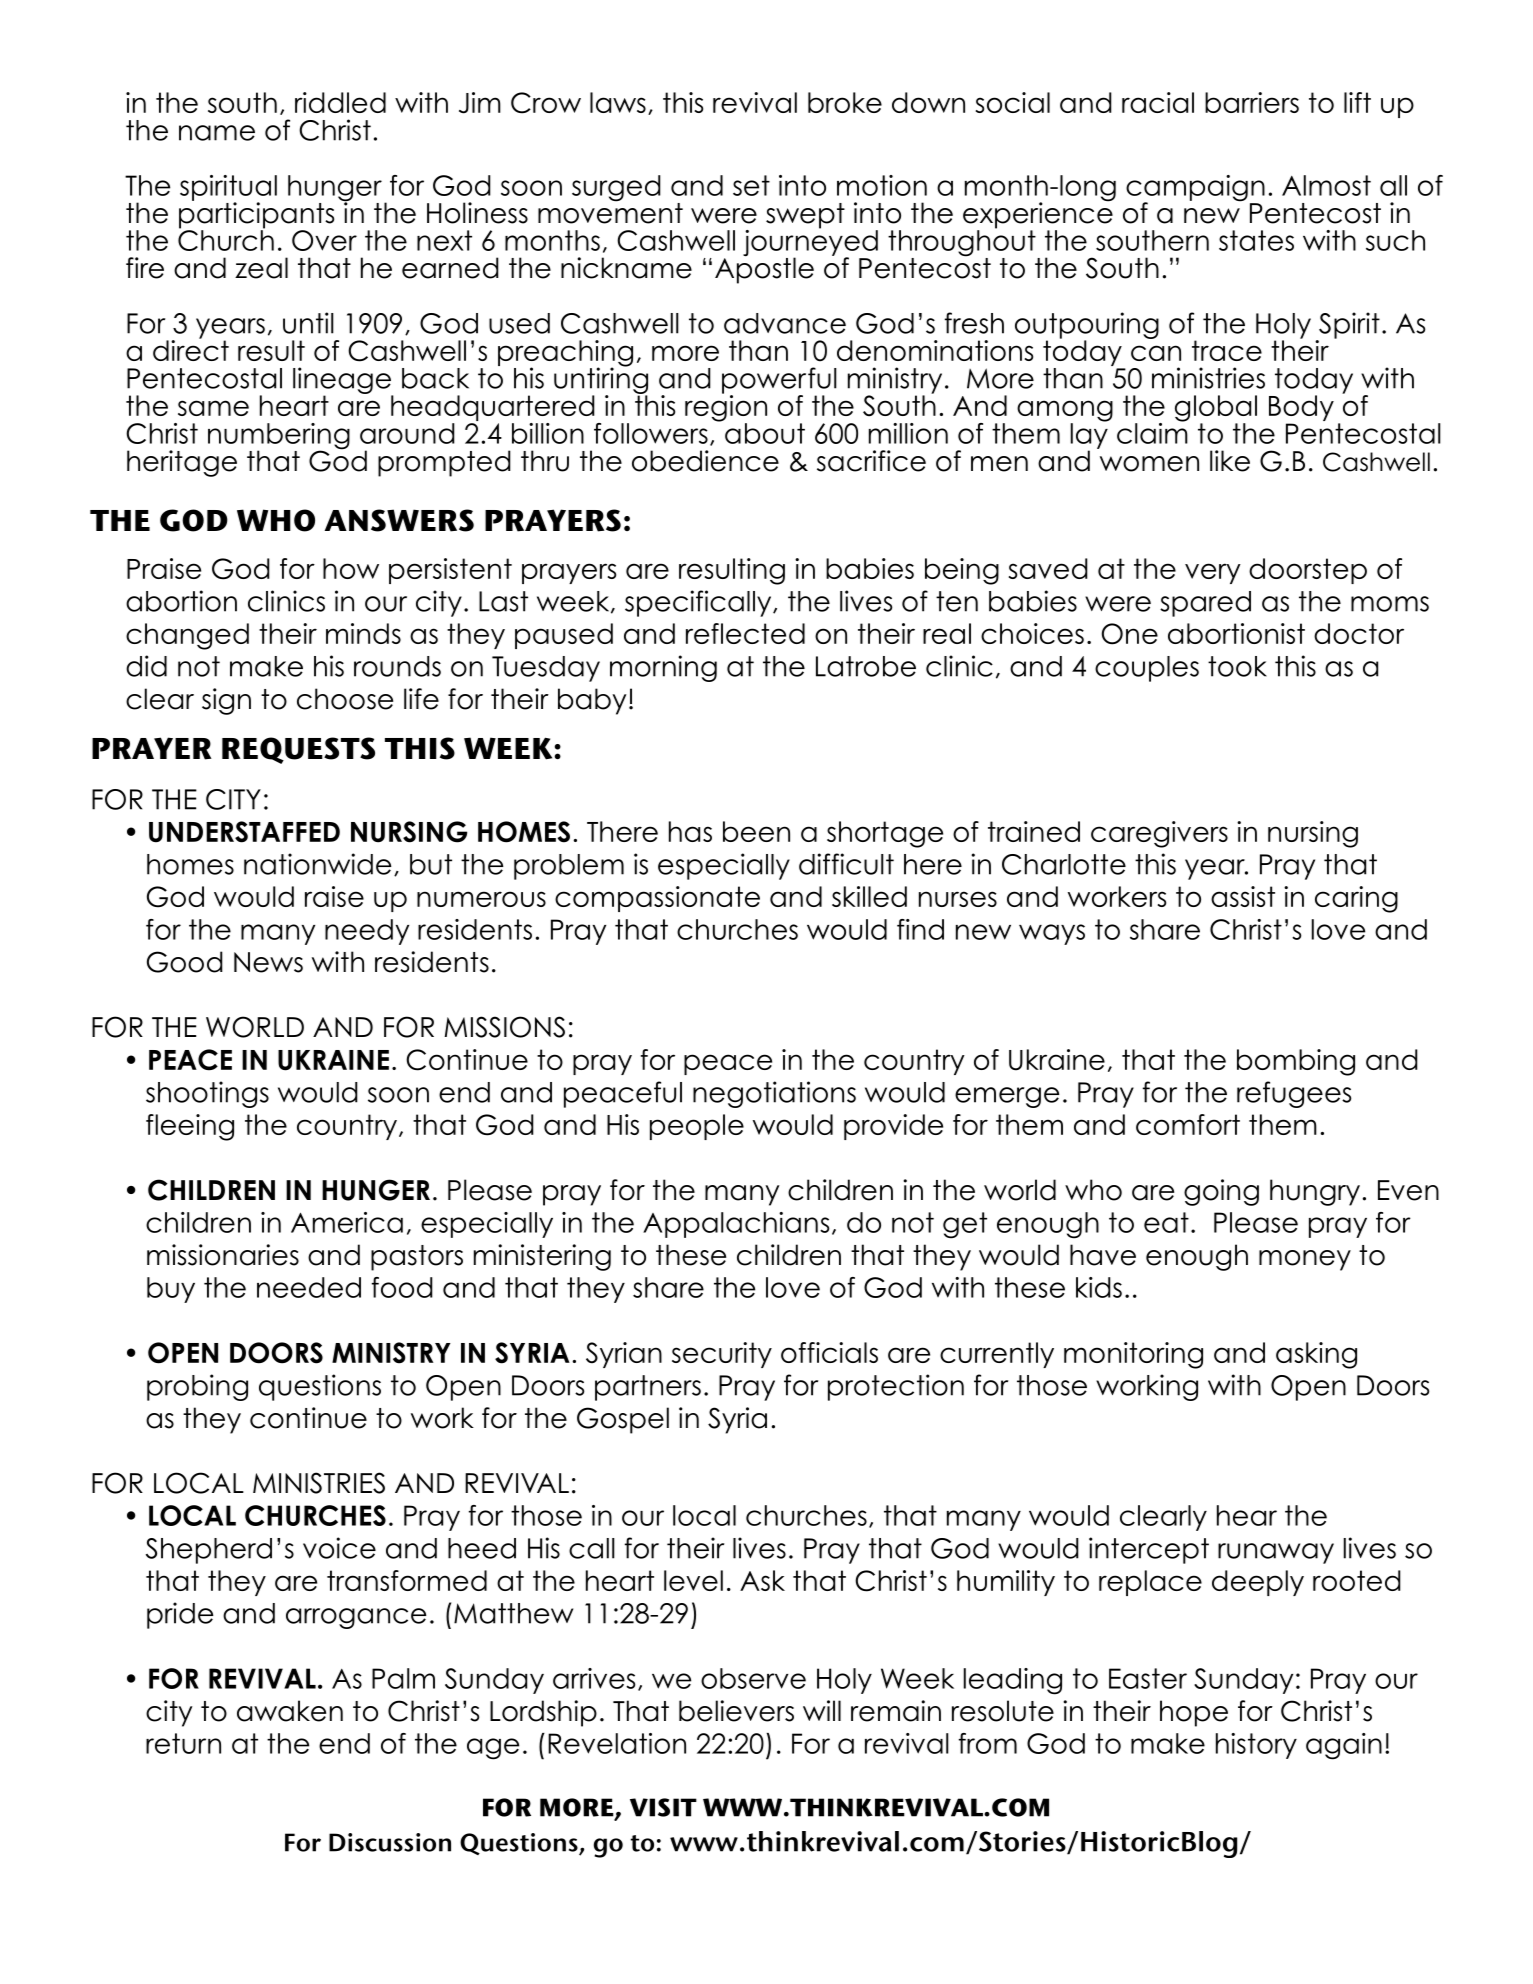 This document has height=1984, width=1533. I want to click on very, so click(1213, 573).
